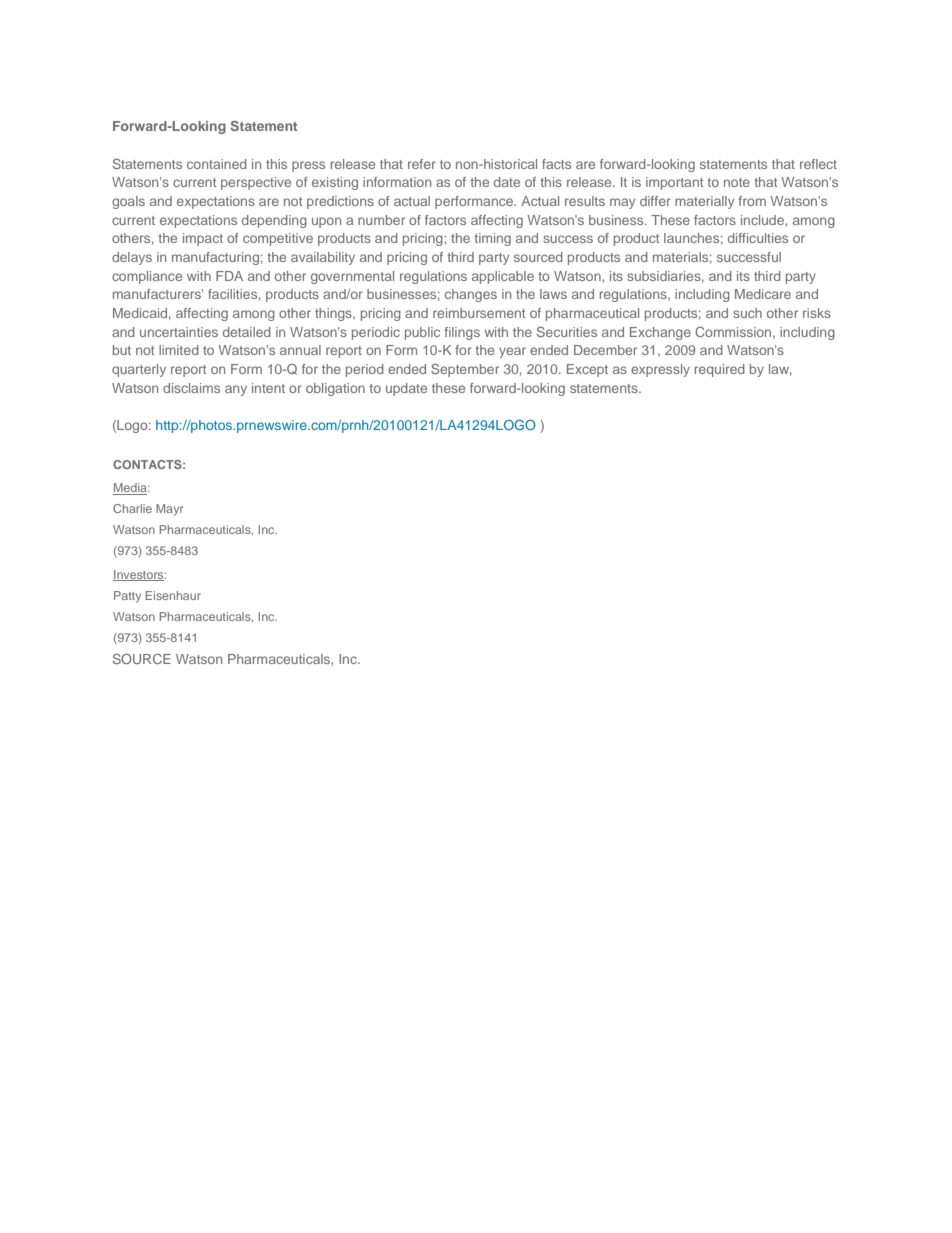 Image resolution: width=952 pixels, height=1233 pixels. I want to click on refer, so click(422, 164).
